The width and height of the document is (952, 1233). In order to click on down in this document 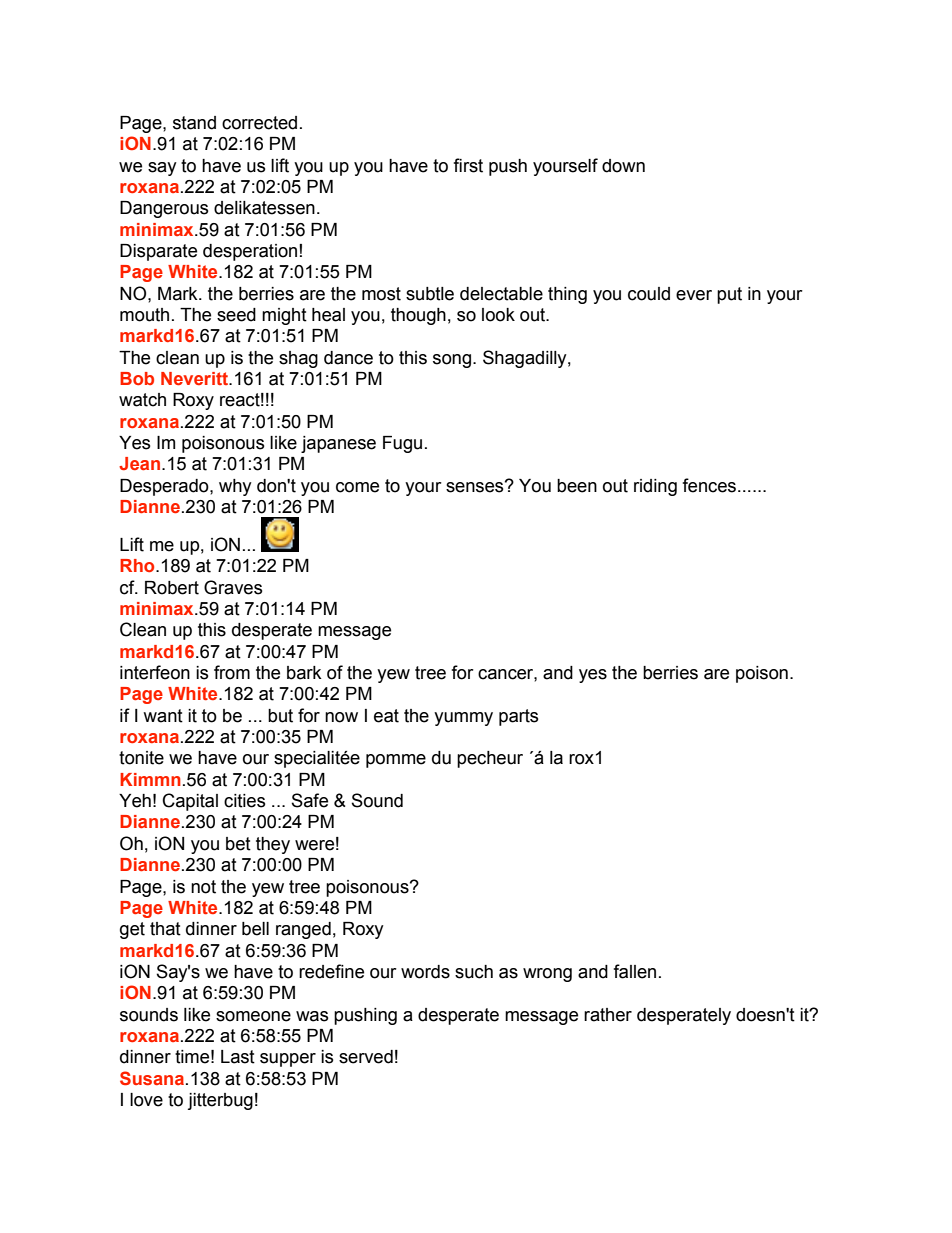, I will do `click(623, 166)`.
